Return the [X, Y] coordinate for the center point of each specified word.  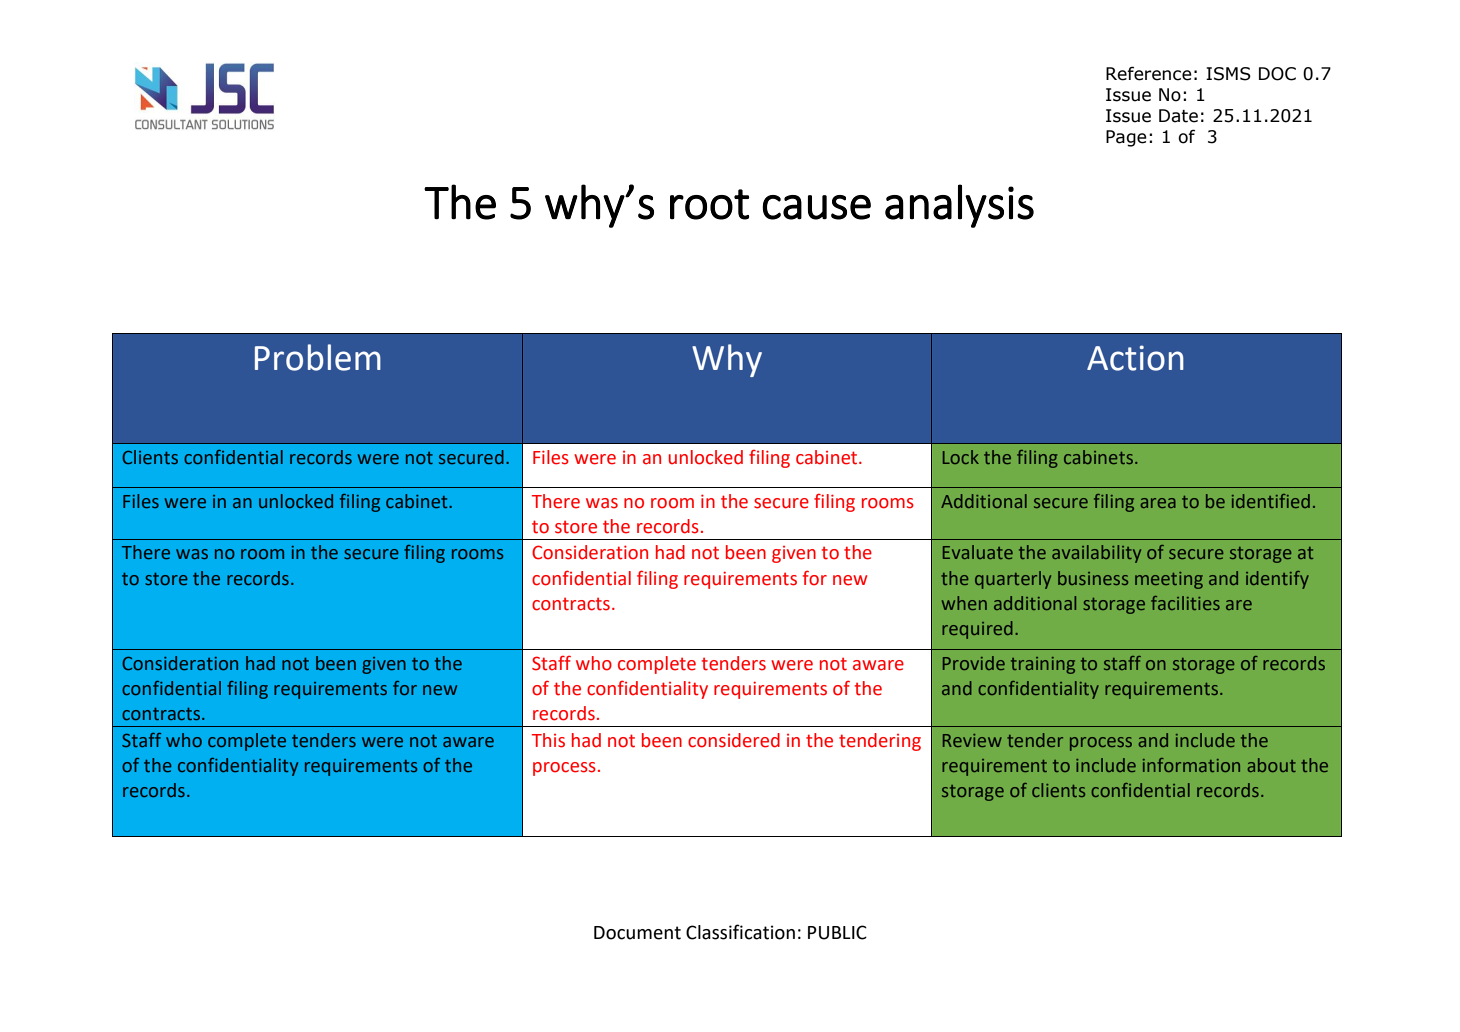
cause [816, 207]
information [1191, 765]
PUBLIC [837, 932]
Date [1178, 116]
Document [637, 933]
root [709, 204]
